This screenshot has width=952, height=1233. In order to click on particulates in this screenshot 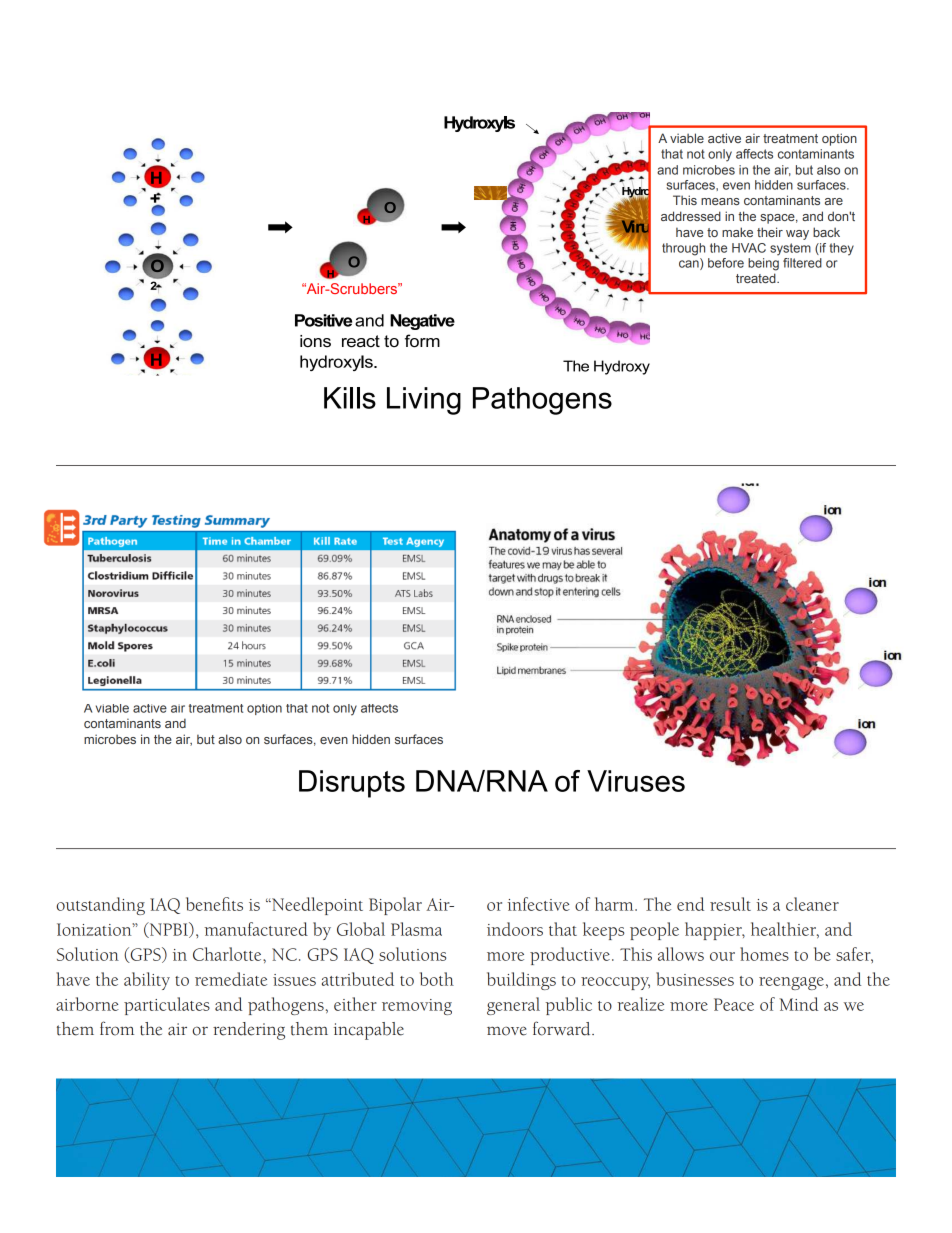, I will do `click(167, 1006)`.
